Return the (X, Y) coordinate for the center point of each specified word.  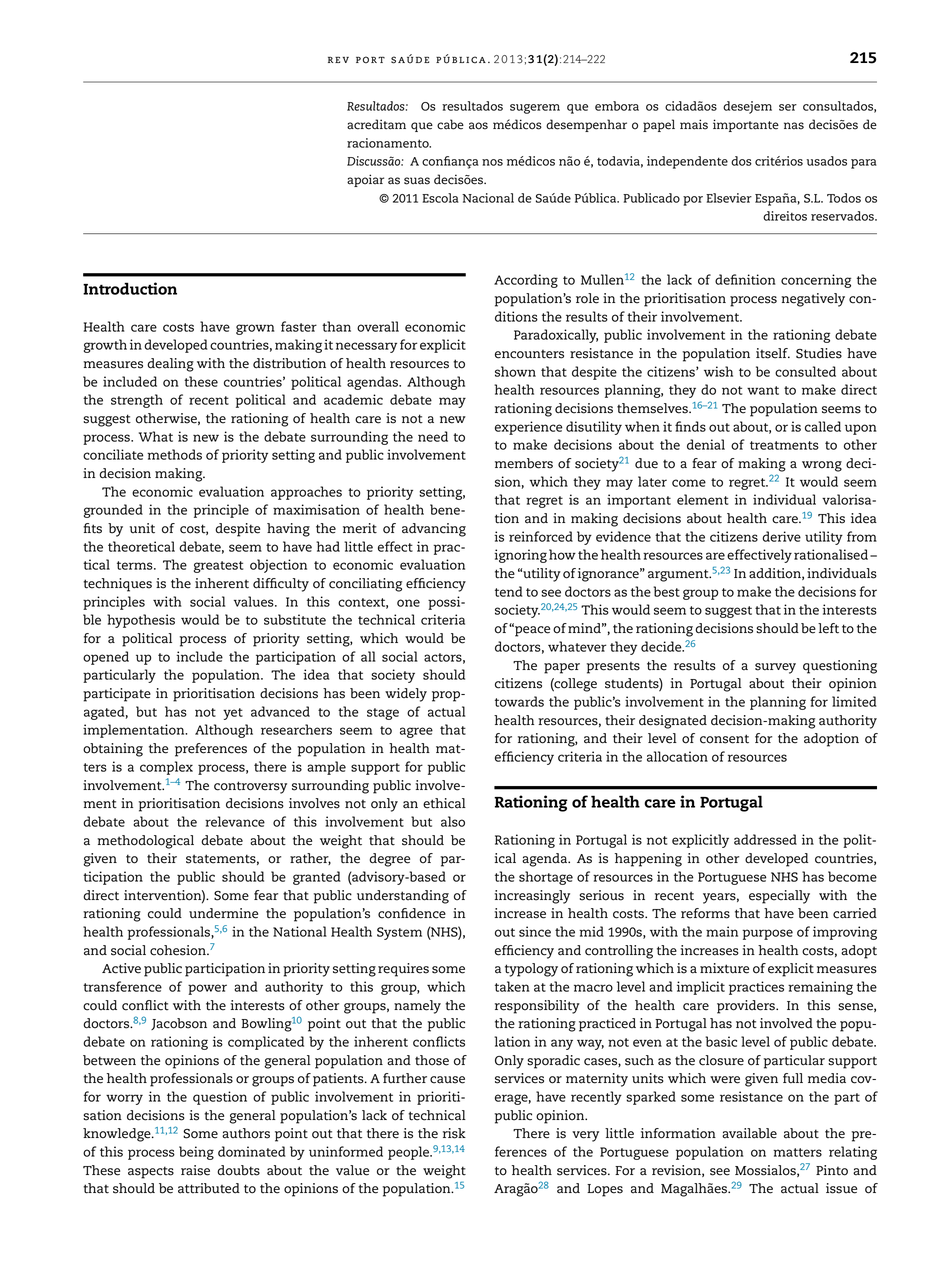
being (196, 1153)
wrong (822, 466)
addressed (765, 839)
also (453, 821)
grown (255, 329)
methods (174, 454)
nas (794, 126)
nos (492, 162)
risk (454, 1133)
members (524, 463)
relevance (235, 821)
